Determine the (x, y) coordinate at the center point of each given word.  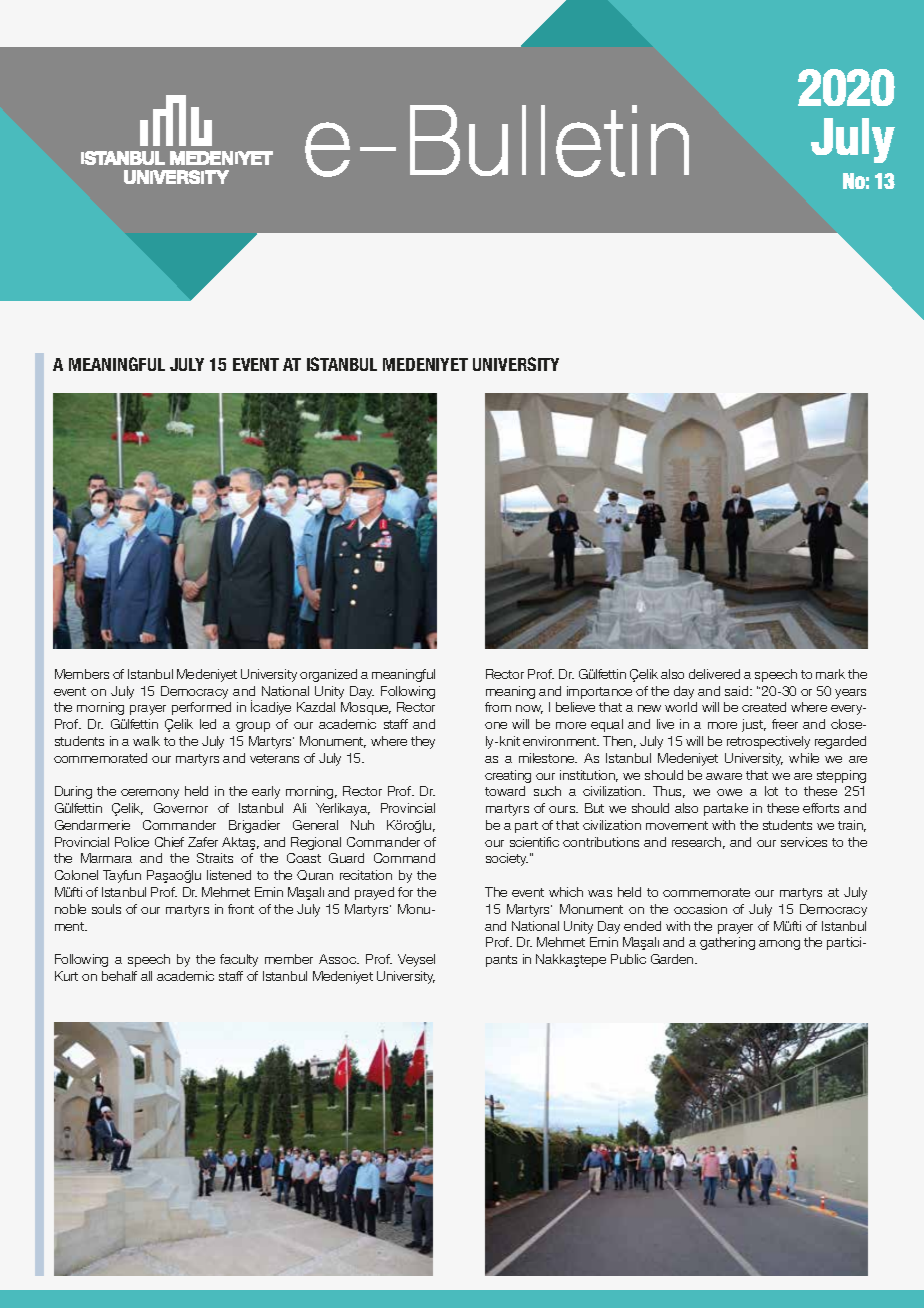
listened (229, 875)
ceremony (150, 794)
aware (724, 776)
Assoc (339, 959)
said (738, 691)
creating (508, 776)
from (498, 707)
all (146, 976)
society (507, 859)
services (804, 842)
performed (201, 708)
